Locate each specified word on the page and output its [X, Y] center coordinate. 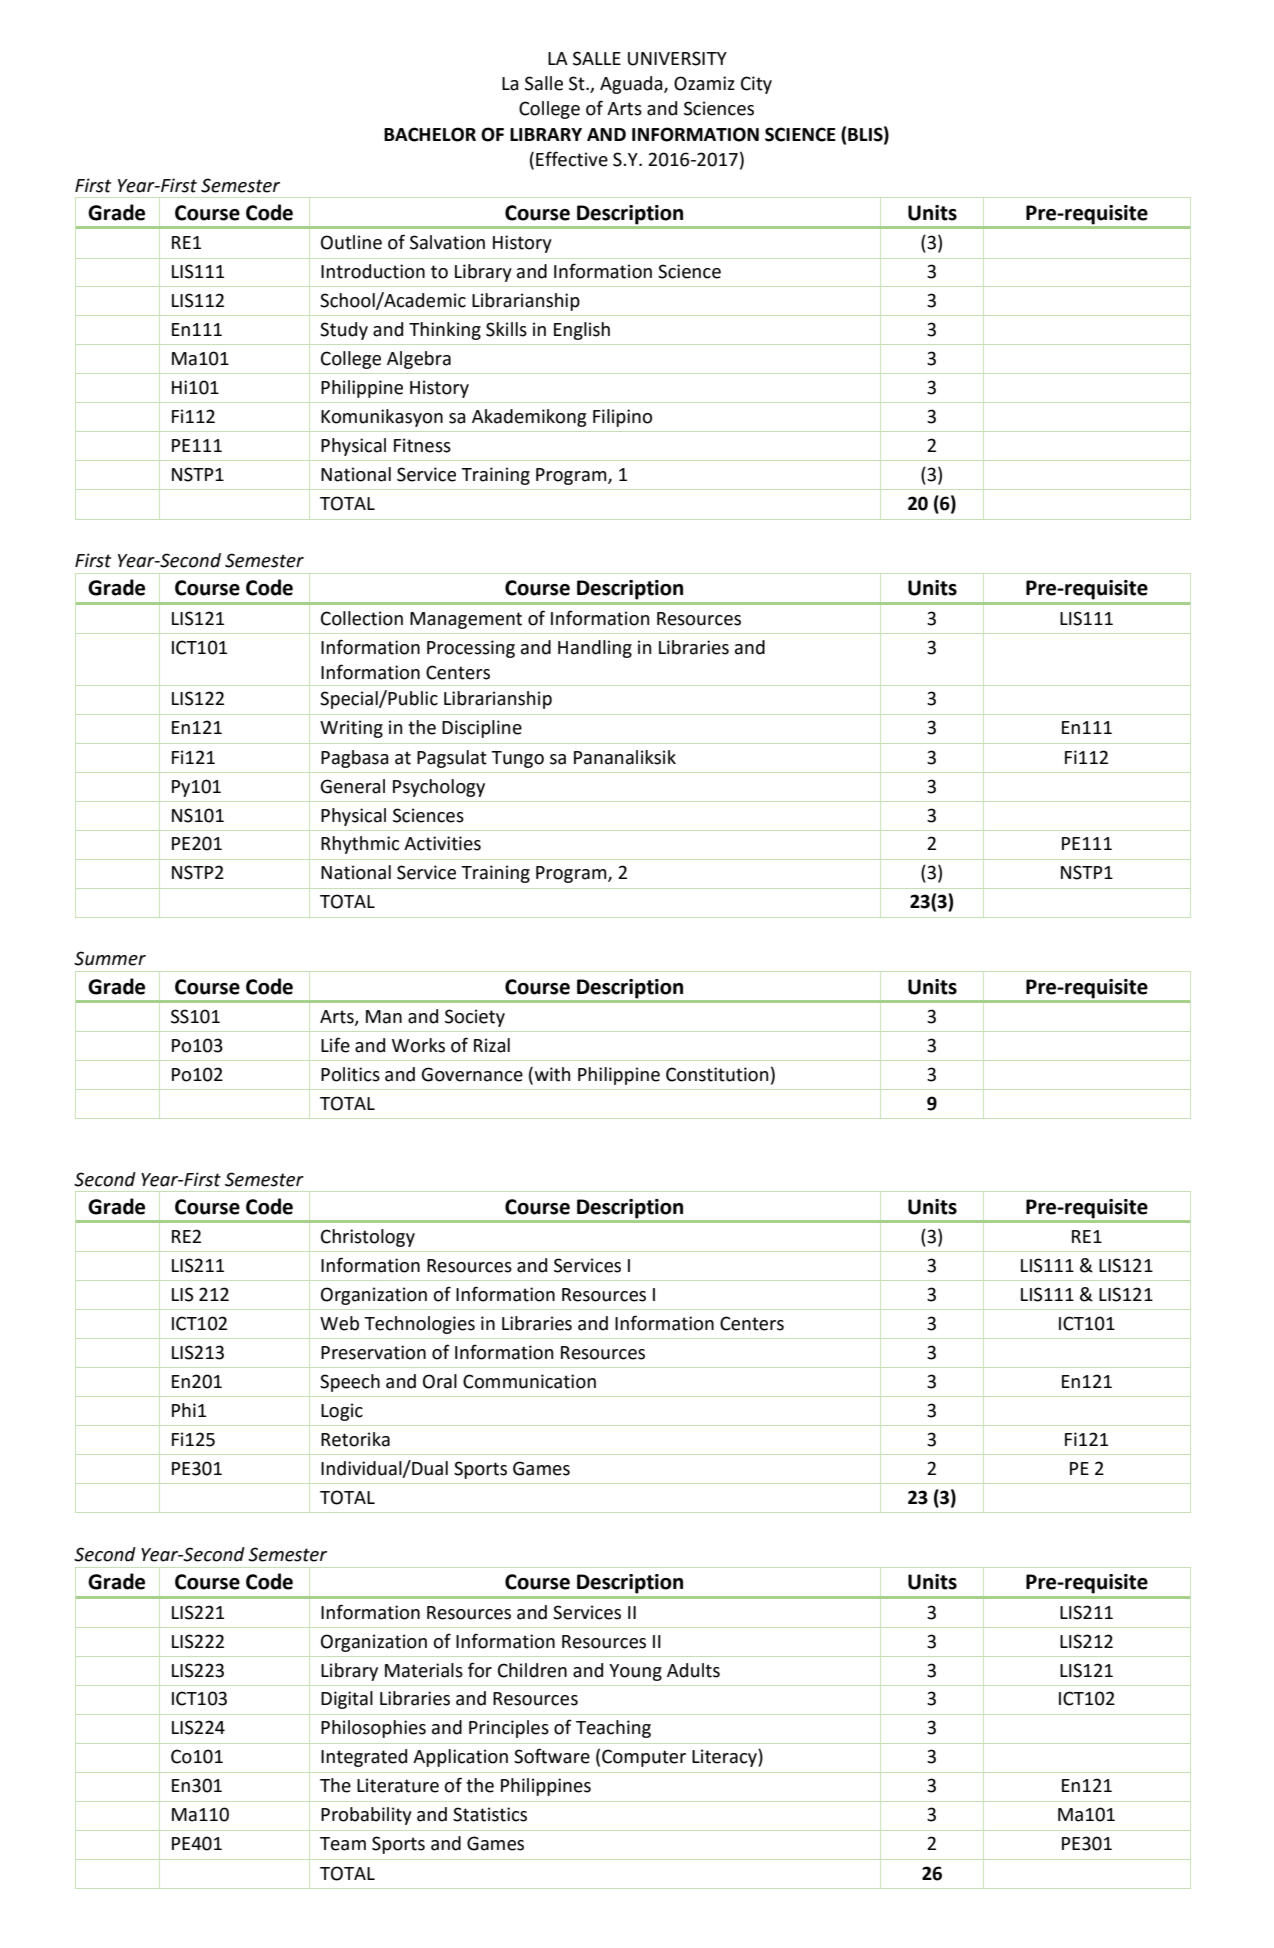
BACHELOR [430, 134]
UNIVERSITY [677, 58]
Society [475, 1018]
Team [343, 1844]
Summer [110, 958]
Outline [351, 242]
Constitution [717, 1074]
